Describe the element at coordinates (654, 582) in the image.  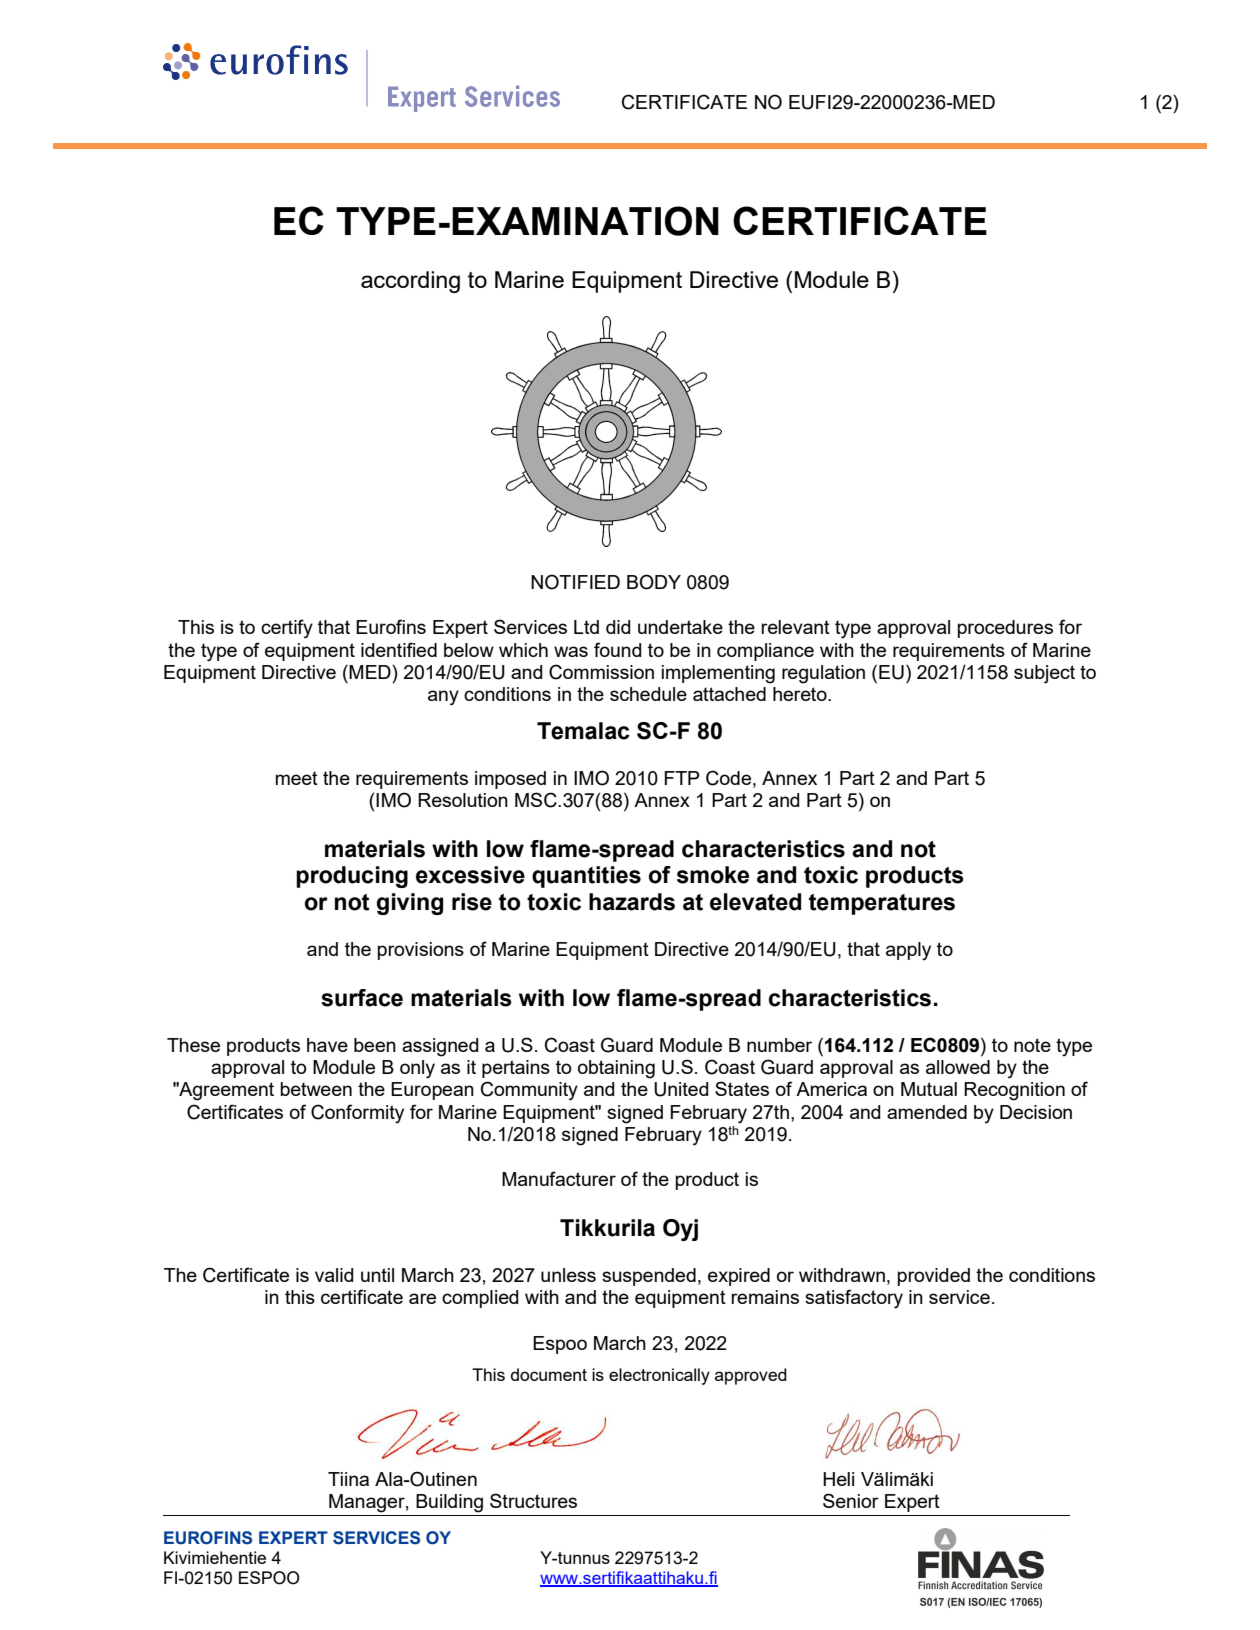
I see `BODY` at that location.
